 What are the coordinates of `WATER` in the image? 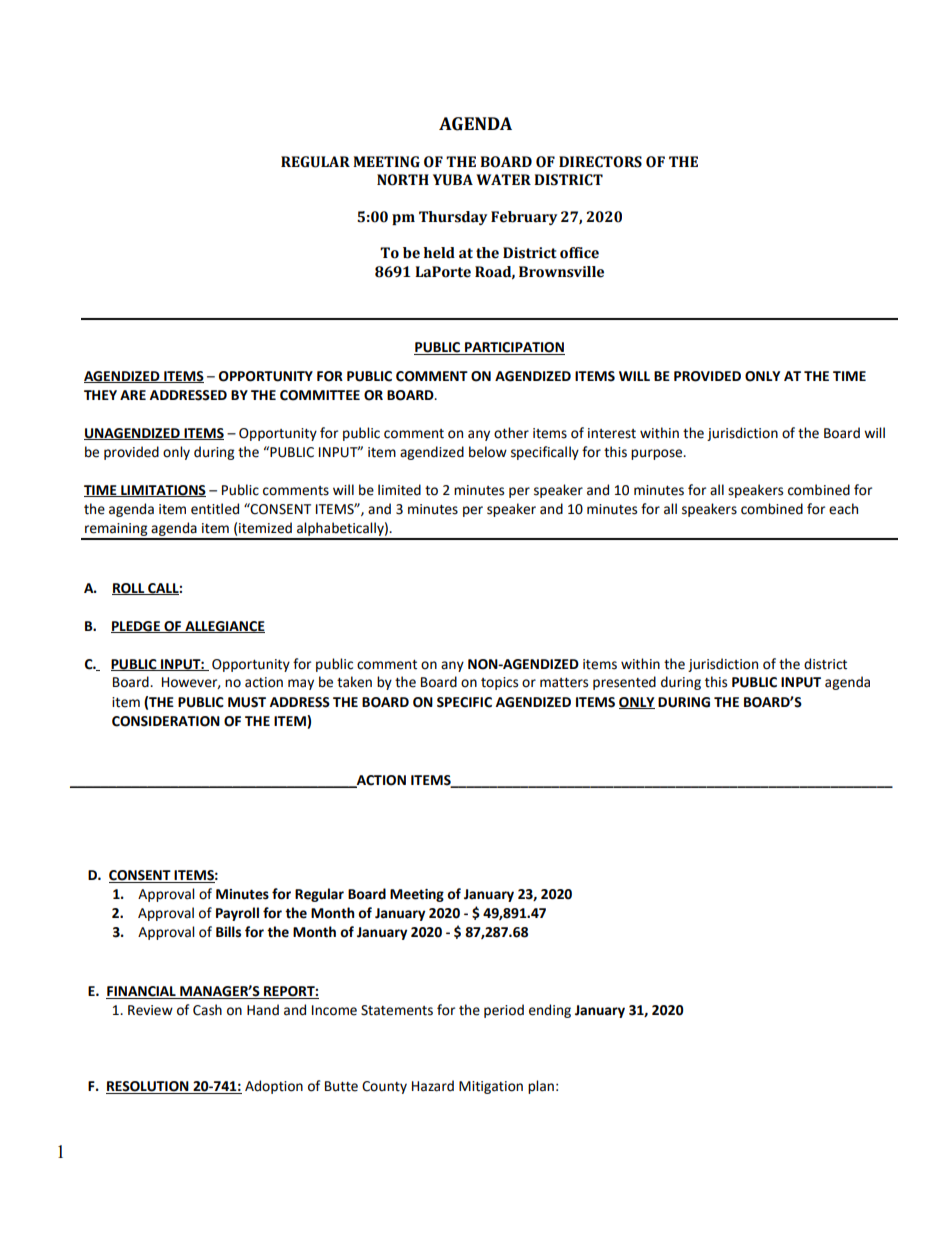 It's located at (503, 179).
